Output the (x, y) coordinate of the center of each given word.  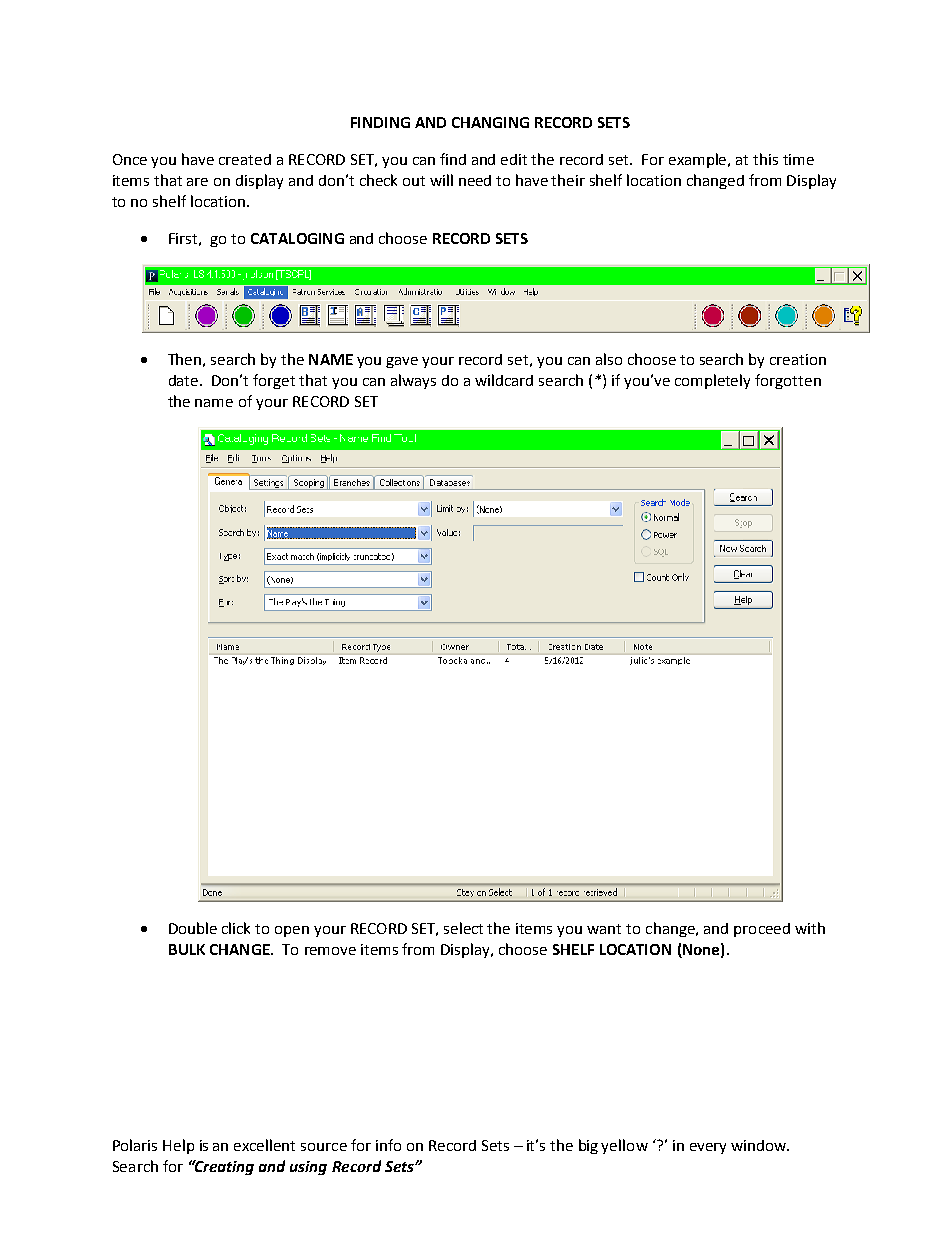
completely (712, 381)
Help (178, 1146)
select (463, 928)
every (708, 1148)
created (245, 159)
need (475, 180)
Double (193, 928)
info (388, 1145)
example (699, 160)
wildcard (504, 380)
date (185, 380)
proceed (762, 930)
